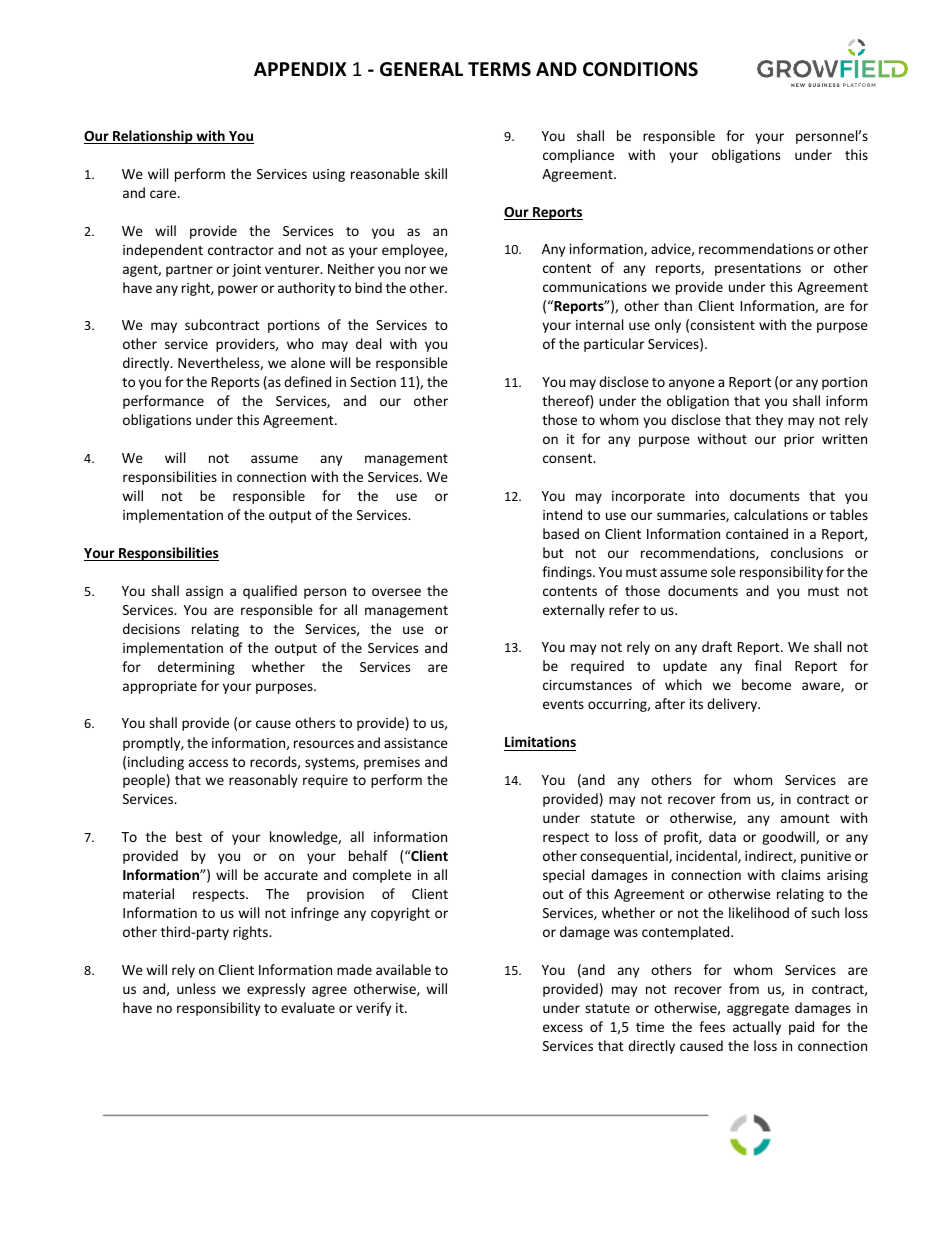  What do you see at coordinates (563, 876) in the page?
I see `special` at bounding box center [563, 876].
